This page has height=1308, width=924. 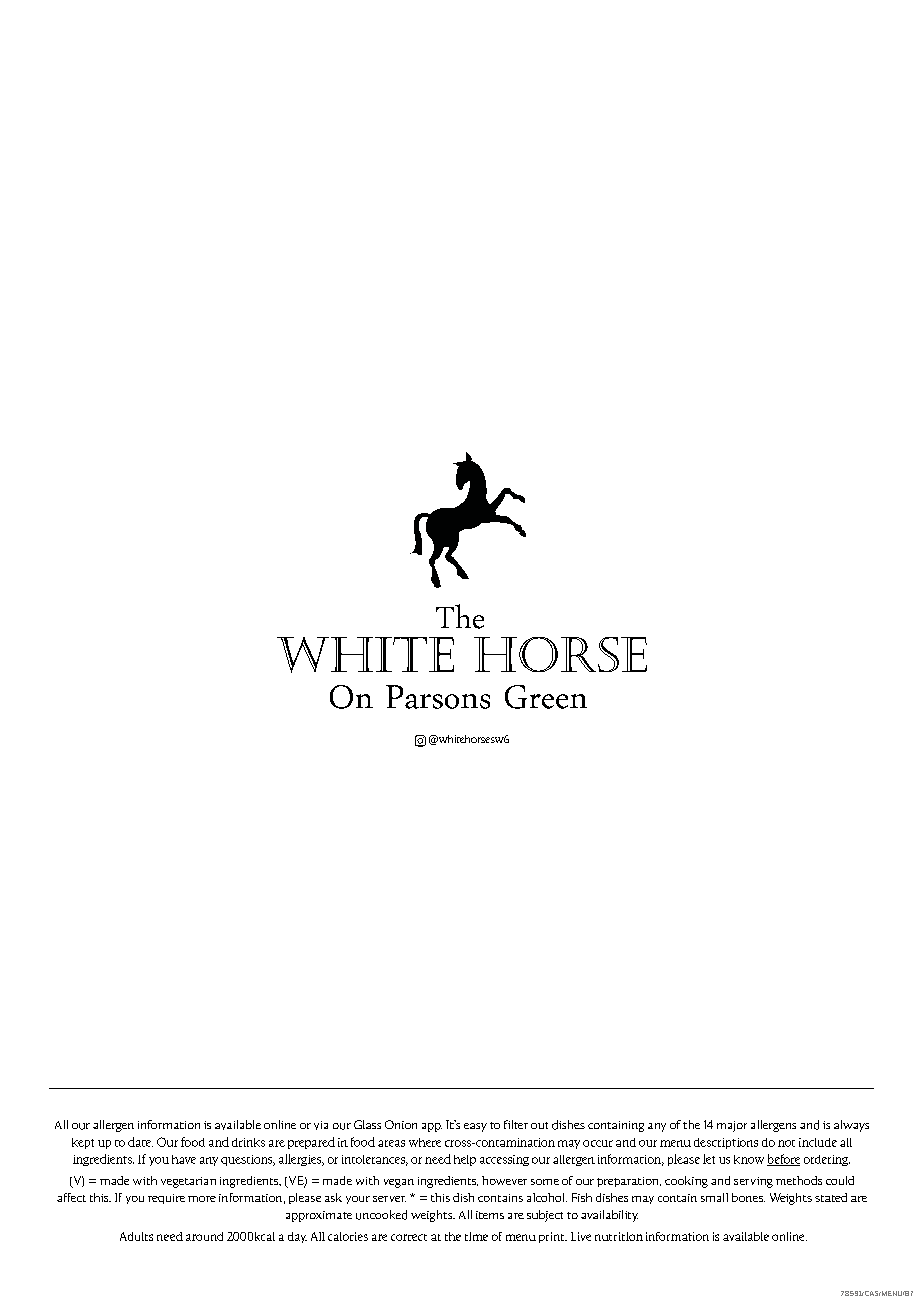 I want to click on Glass, so click(x=367, y=1124).
